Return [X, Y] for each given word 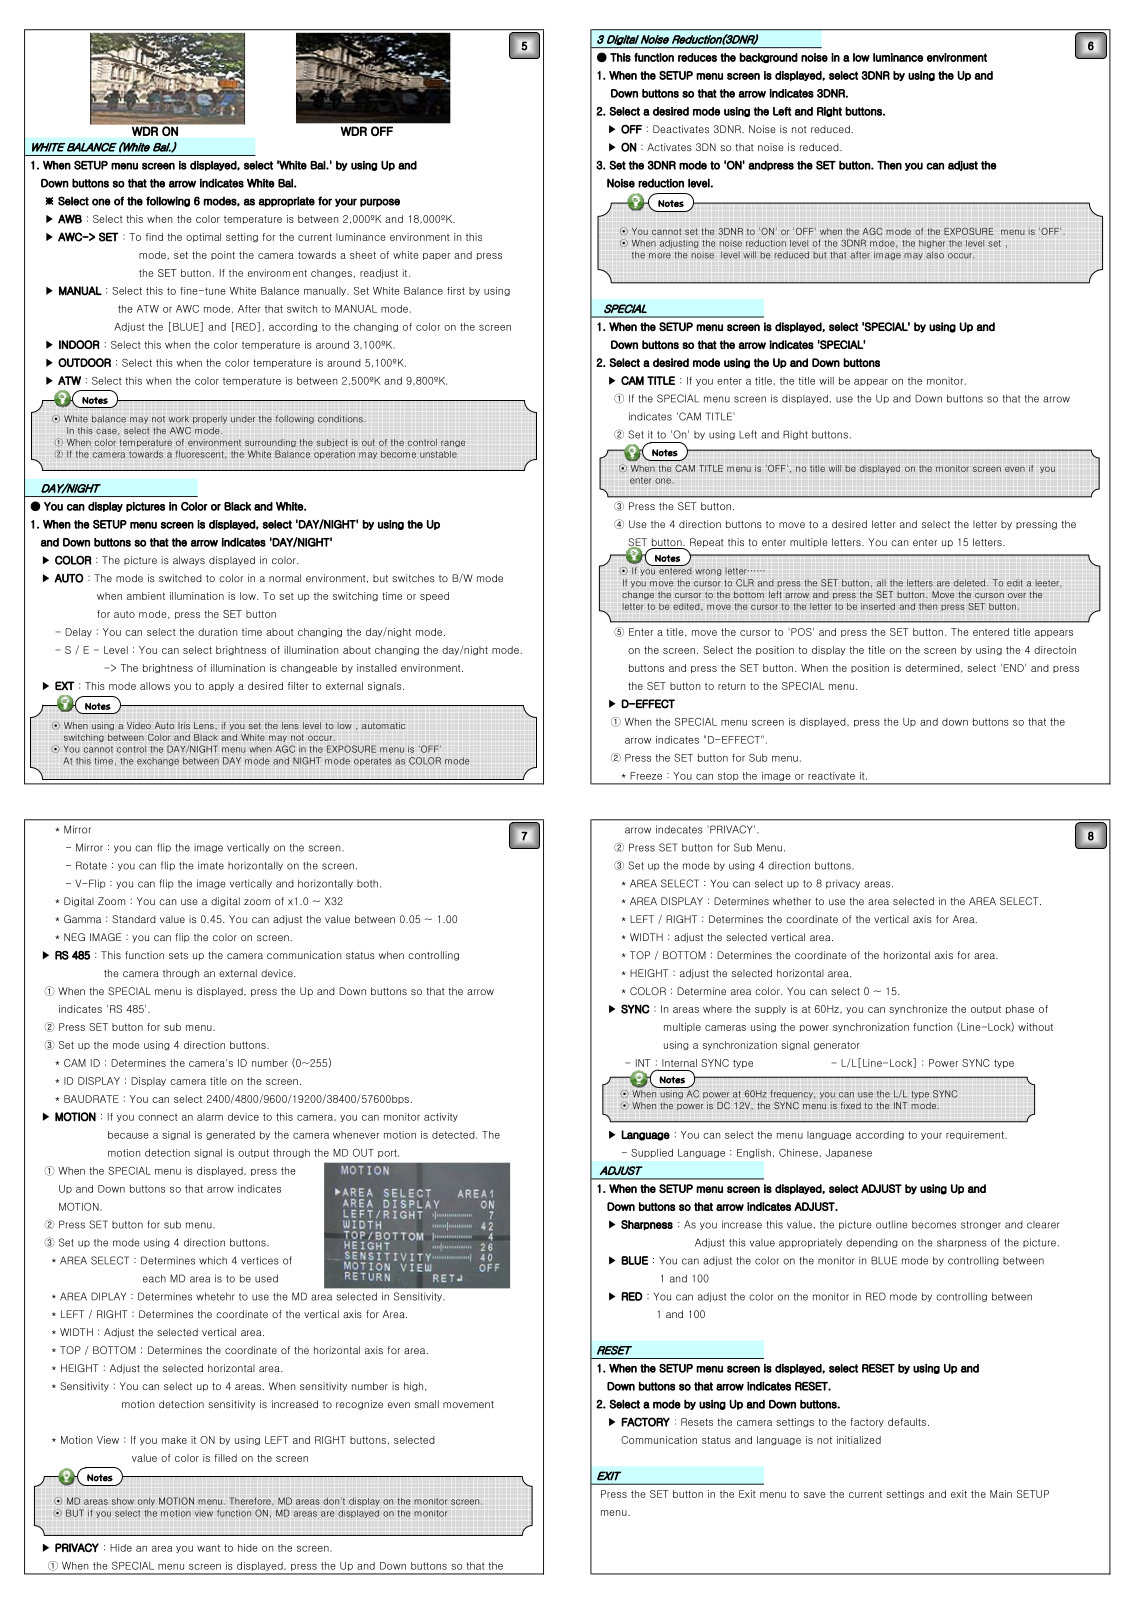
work [179, 419]
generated [230, 1135]
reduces [697, 57]
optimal [203, 237]
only [146, 1501]
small [426, 1404]
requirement [976, 1135]
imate [211, 865]
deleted [969, 583]
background [768, 58]
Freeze [646, 776]
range [453, 443]
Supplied [652, 1153]
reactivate [831, 776]
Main [1001, 1494]
